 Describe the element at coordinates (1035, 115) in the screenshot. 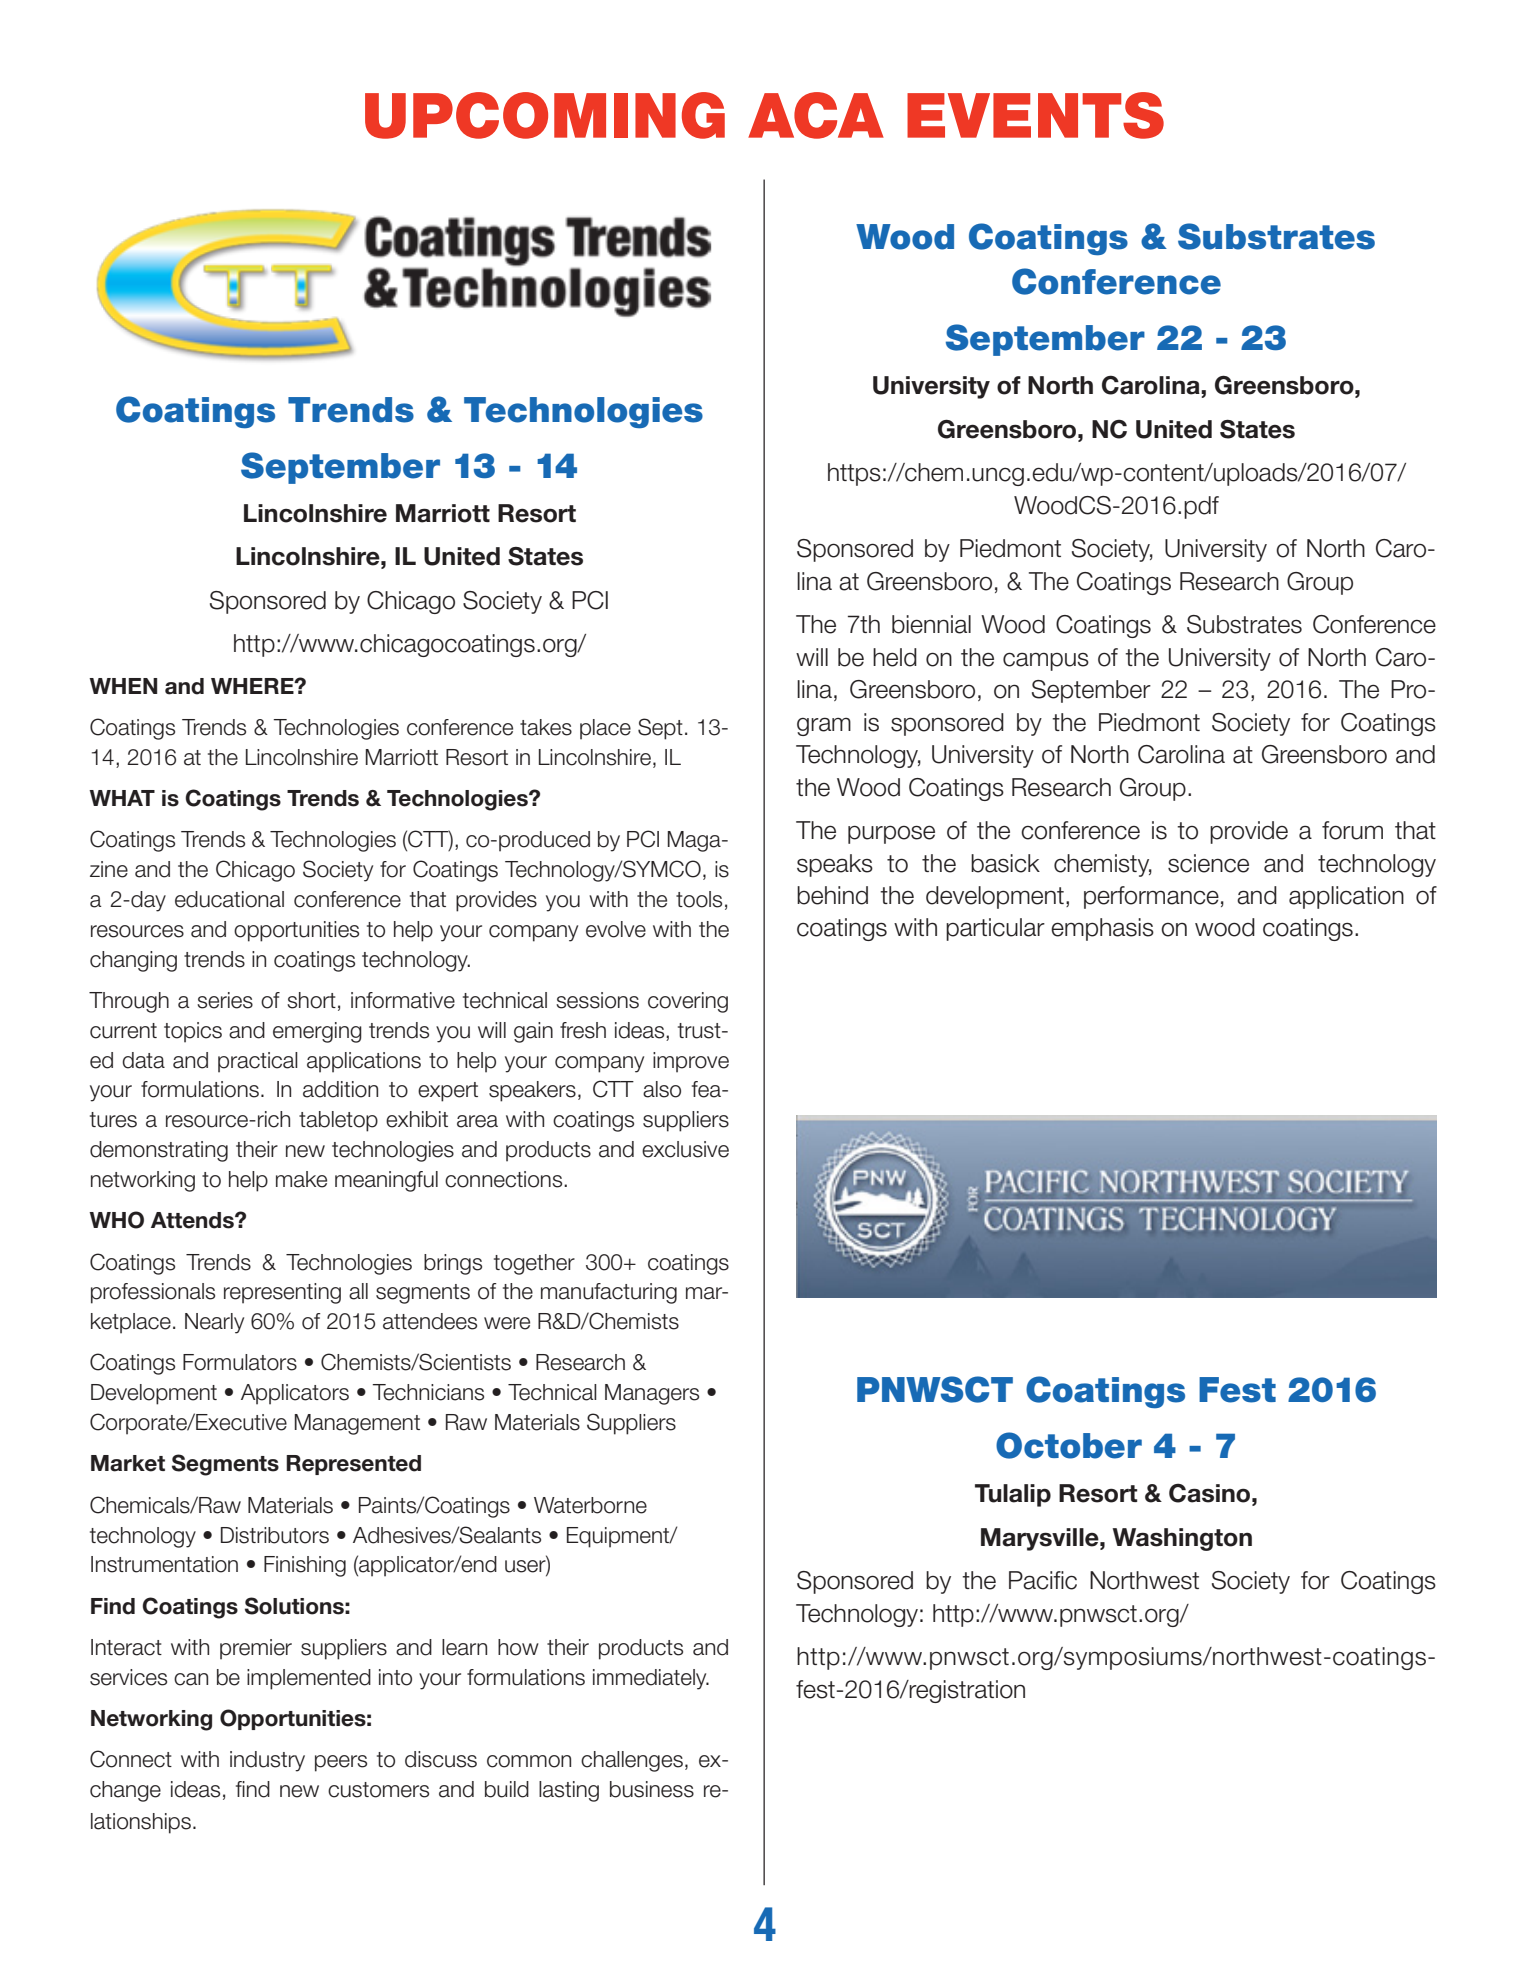

I see `Events` at that location.
